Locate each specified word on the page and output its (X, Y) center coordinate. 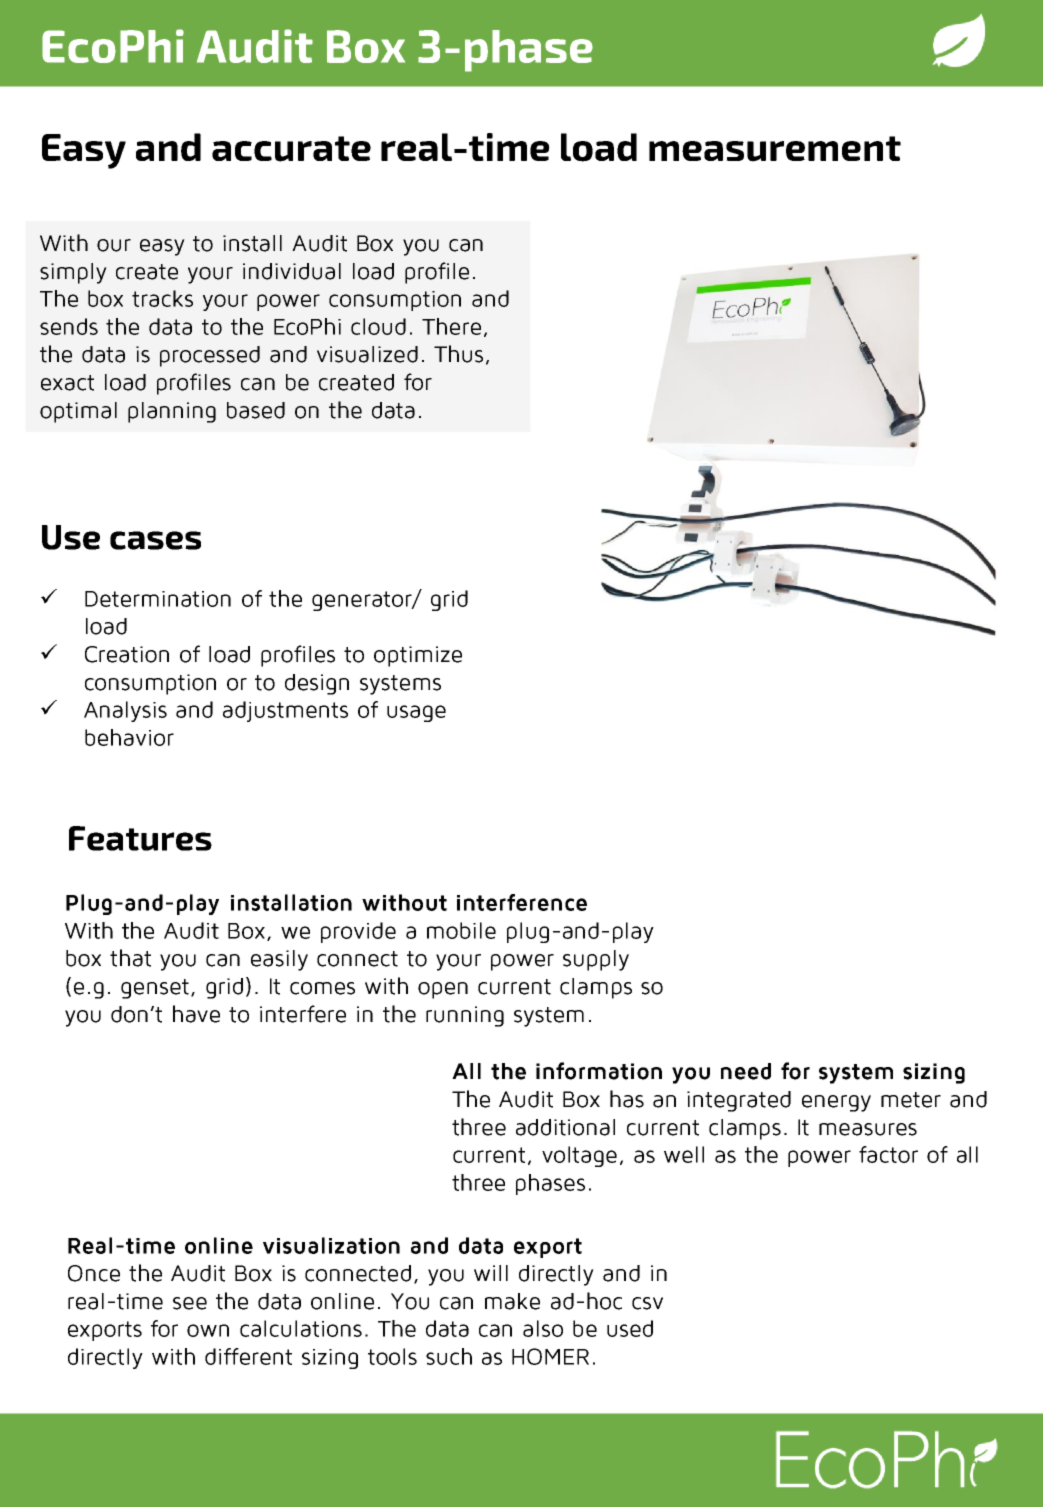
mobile (461, 930)
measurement (775, 149)
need (746, 1071)
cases (155, 540)
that (130, 958)
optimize (418, 656)
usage (416, 713)
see (190, 1303)
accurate (291, 149)
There (451, 326)
